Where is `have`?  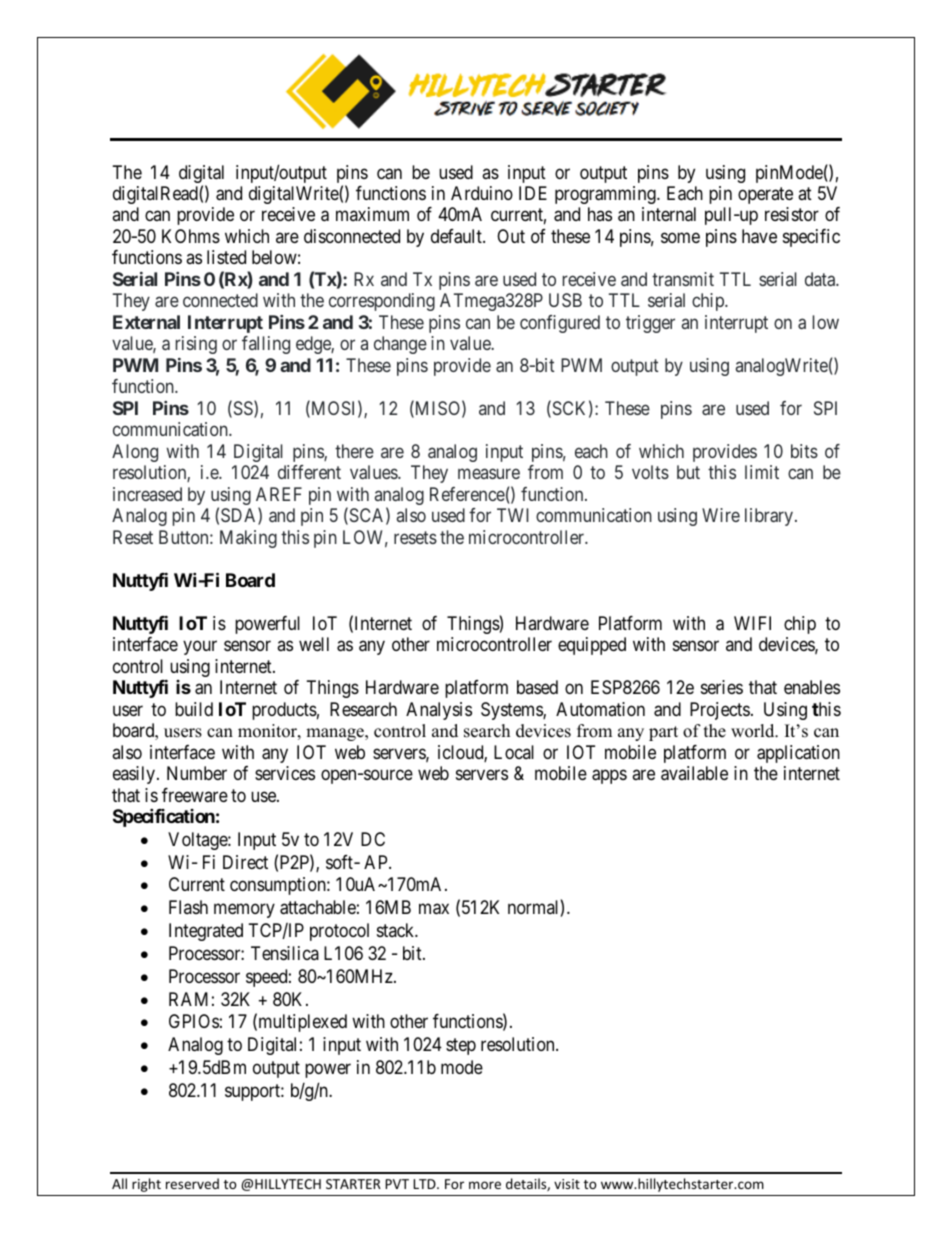 have is located at coordinates (759, 236).
